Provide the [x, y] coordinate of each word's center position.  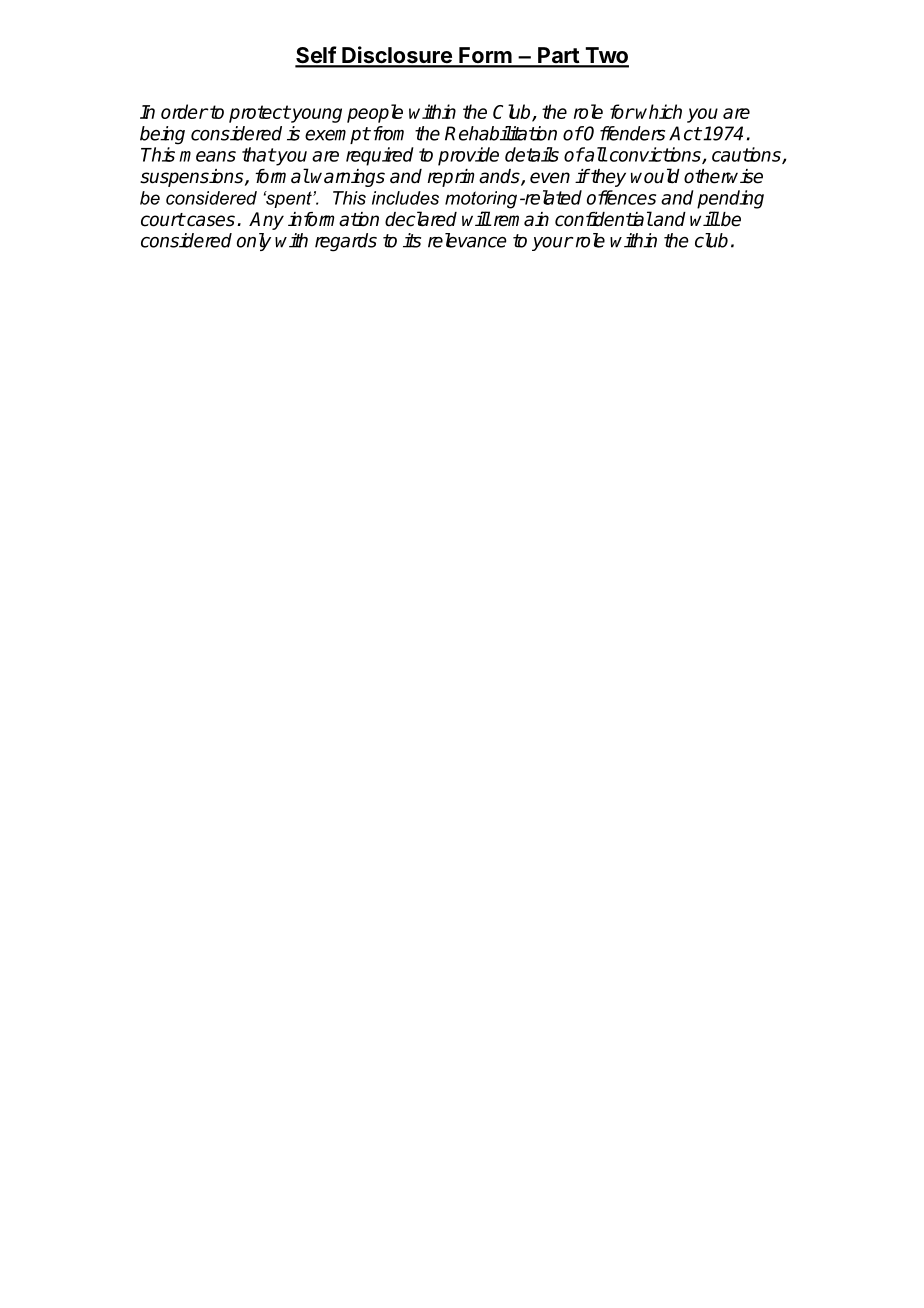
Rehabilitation [501, 133]
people [375, 113]
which [659, 111]
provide [468, 156]
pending [730, 199]
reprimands [475, 178]
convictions [655, 155]
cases [210, 221]
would [655, 176]
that [259, 154]
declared [421, 219]
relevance [467, 240]
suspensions [193, 178]
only [254, 242]
